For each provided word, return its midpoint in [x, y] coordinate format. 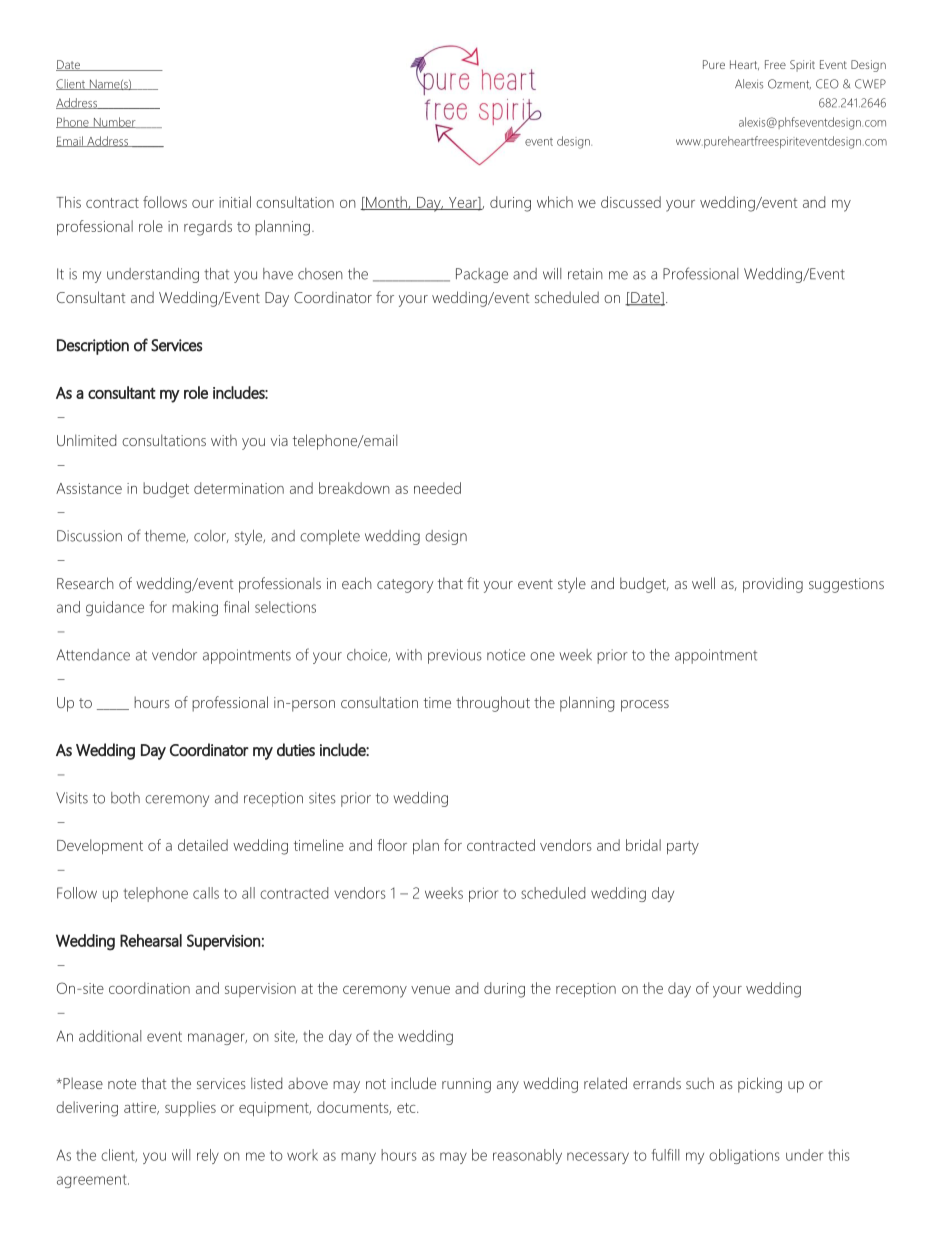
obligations [744, 1156]
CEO [827, 84]
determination [239, 488]
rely [208, 1156]
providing [773, 585]
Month [386, 203]
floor [392, 845]
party [683, 848]
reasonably [527, 1156]
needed [437, 488]
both [125, 798]
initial [235, 202]
